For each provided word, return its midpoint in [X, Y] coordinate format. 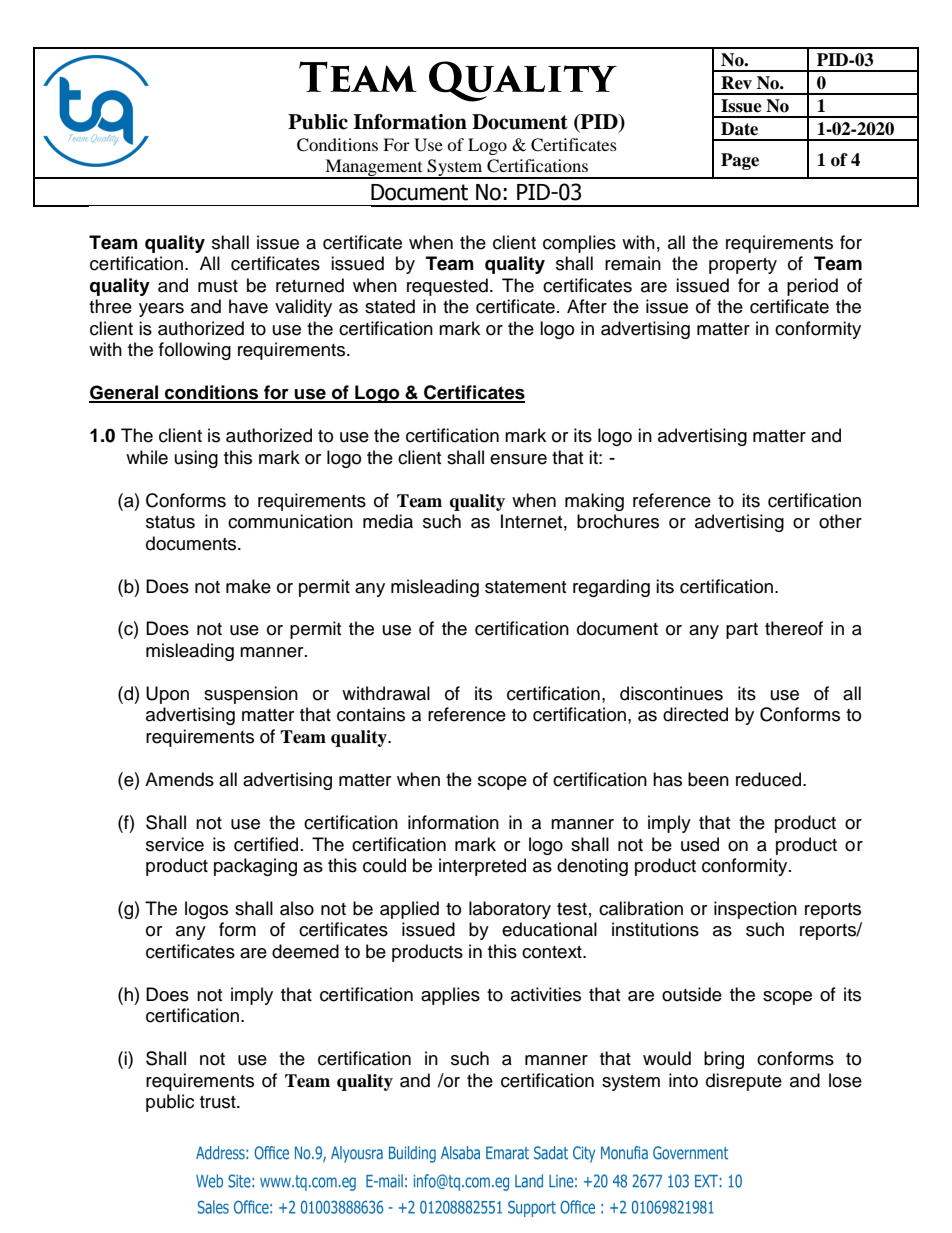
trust [219, 1102]
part [742, 631]
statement [525, 587]
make [248, 586]
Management [374, 169]
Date [739, 129]
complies [579, 244]
